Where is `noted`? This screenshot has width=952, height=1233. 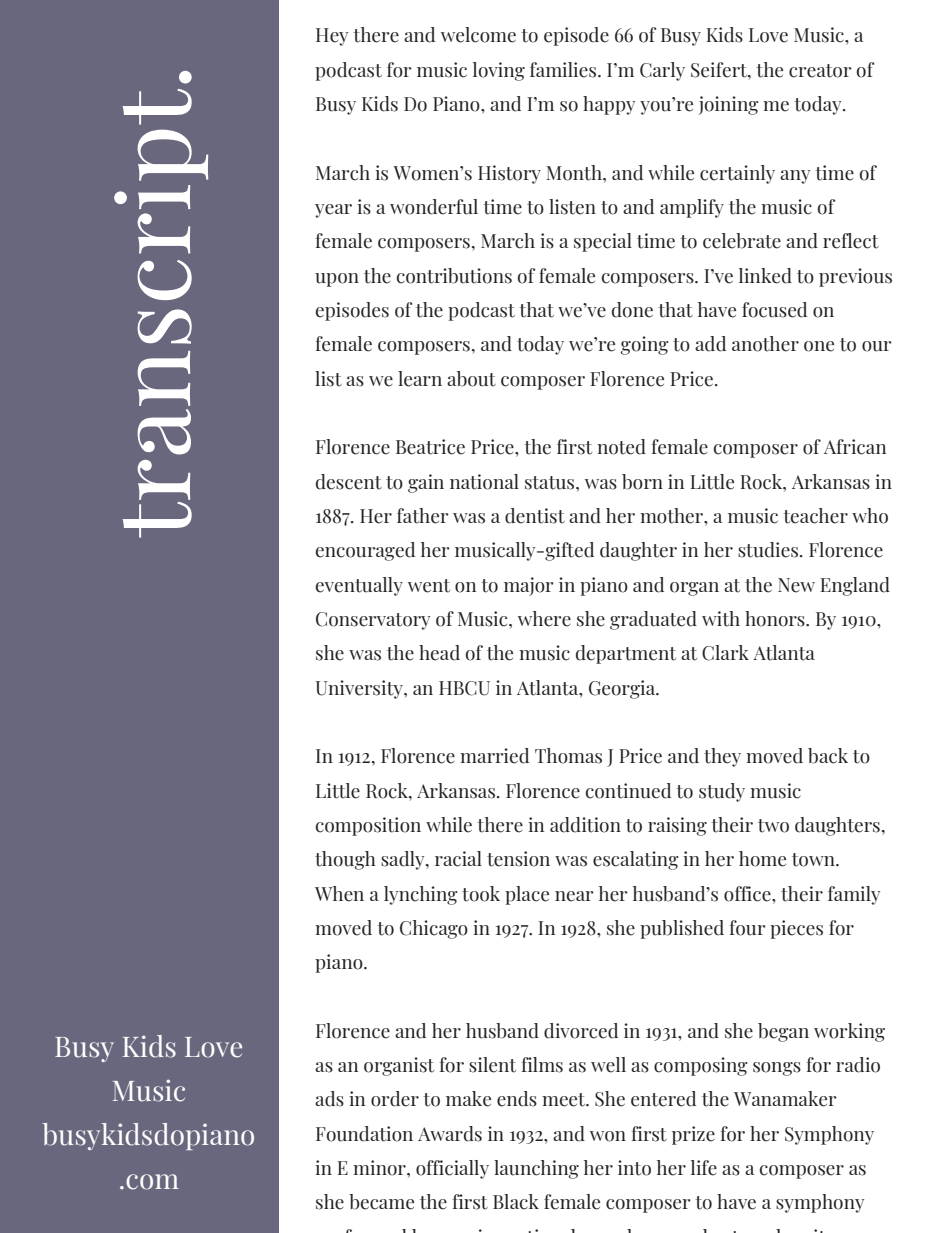 noted is located at coordinates (621, 447).
